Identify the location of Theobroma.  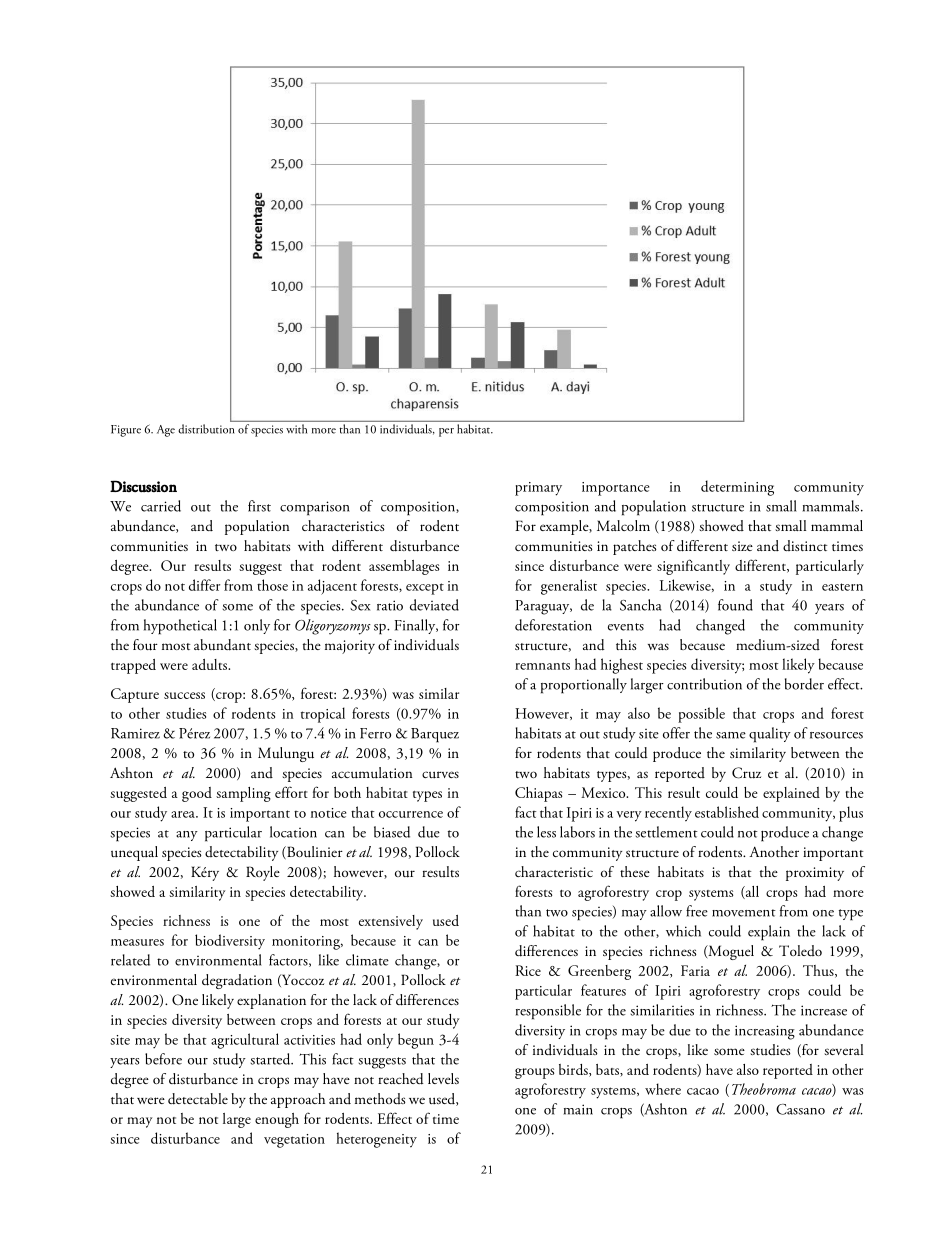
(764, 1089).
